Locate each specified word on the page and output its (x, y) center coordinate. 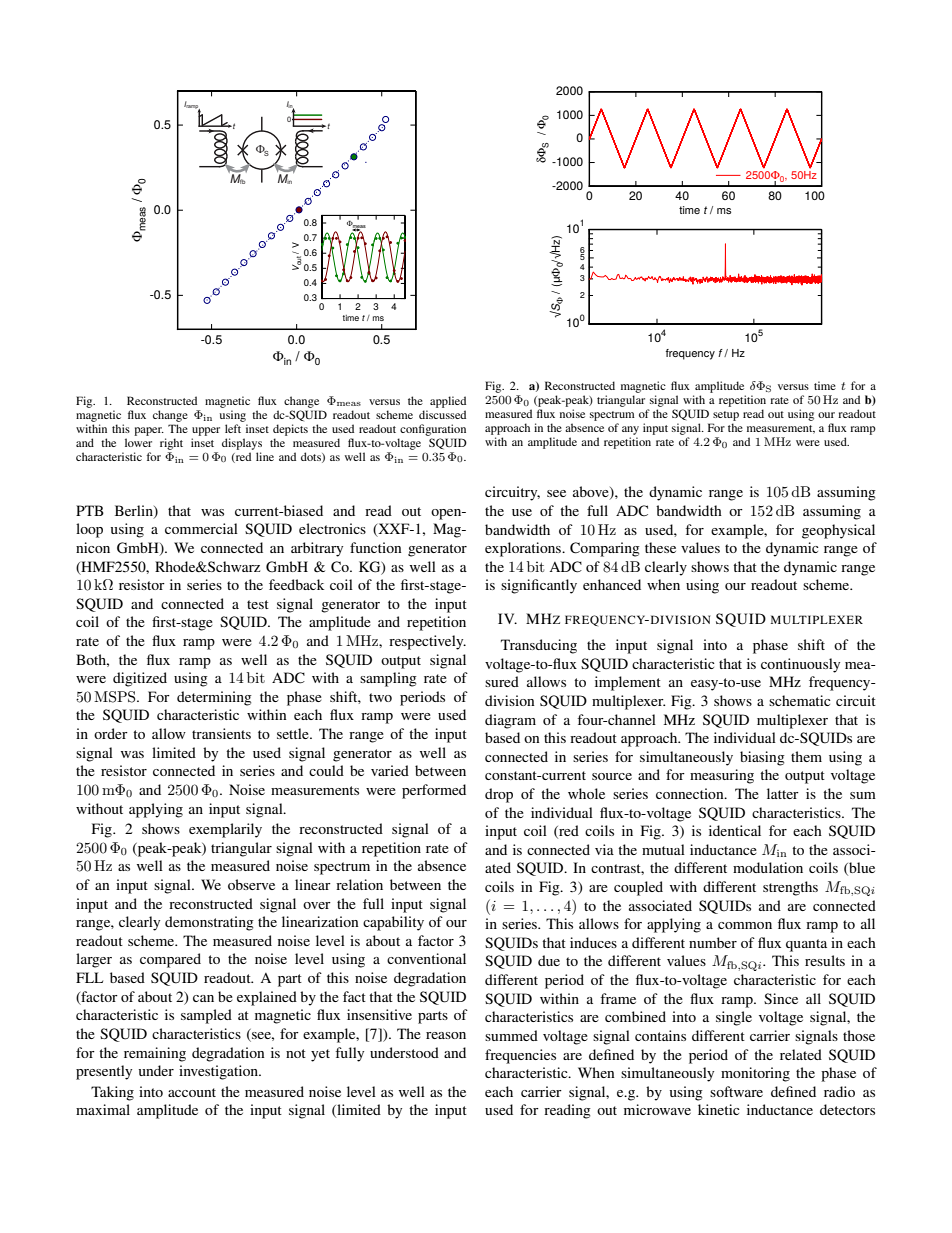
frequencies (520, 1056)
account (192, 1092)
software (736, 1091)
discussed (442, 414)
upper (206, 431)
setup (726, 416)
